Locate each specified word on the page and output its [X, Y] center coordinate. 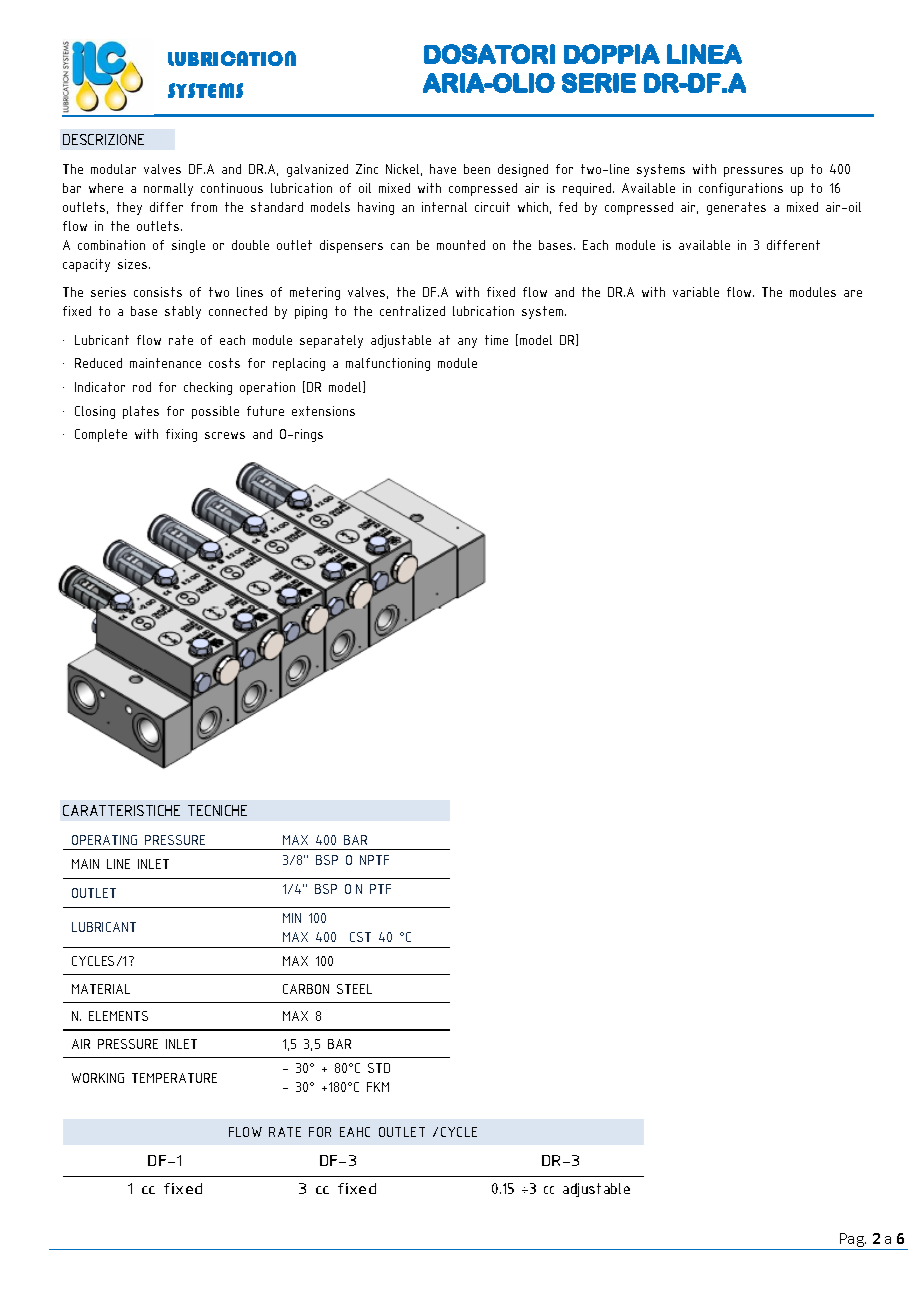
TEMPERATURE [174, 1078]
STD [379, 1068]
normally [168, 189]
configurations [741, 189]
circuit [492, 207]
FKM [378, 1087]
